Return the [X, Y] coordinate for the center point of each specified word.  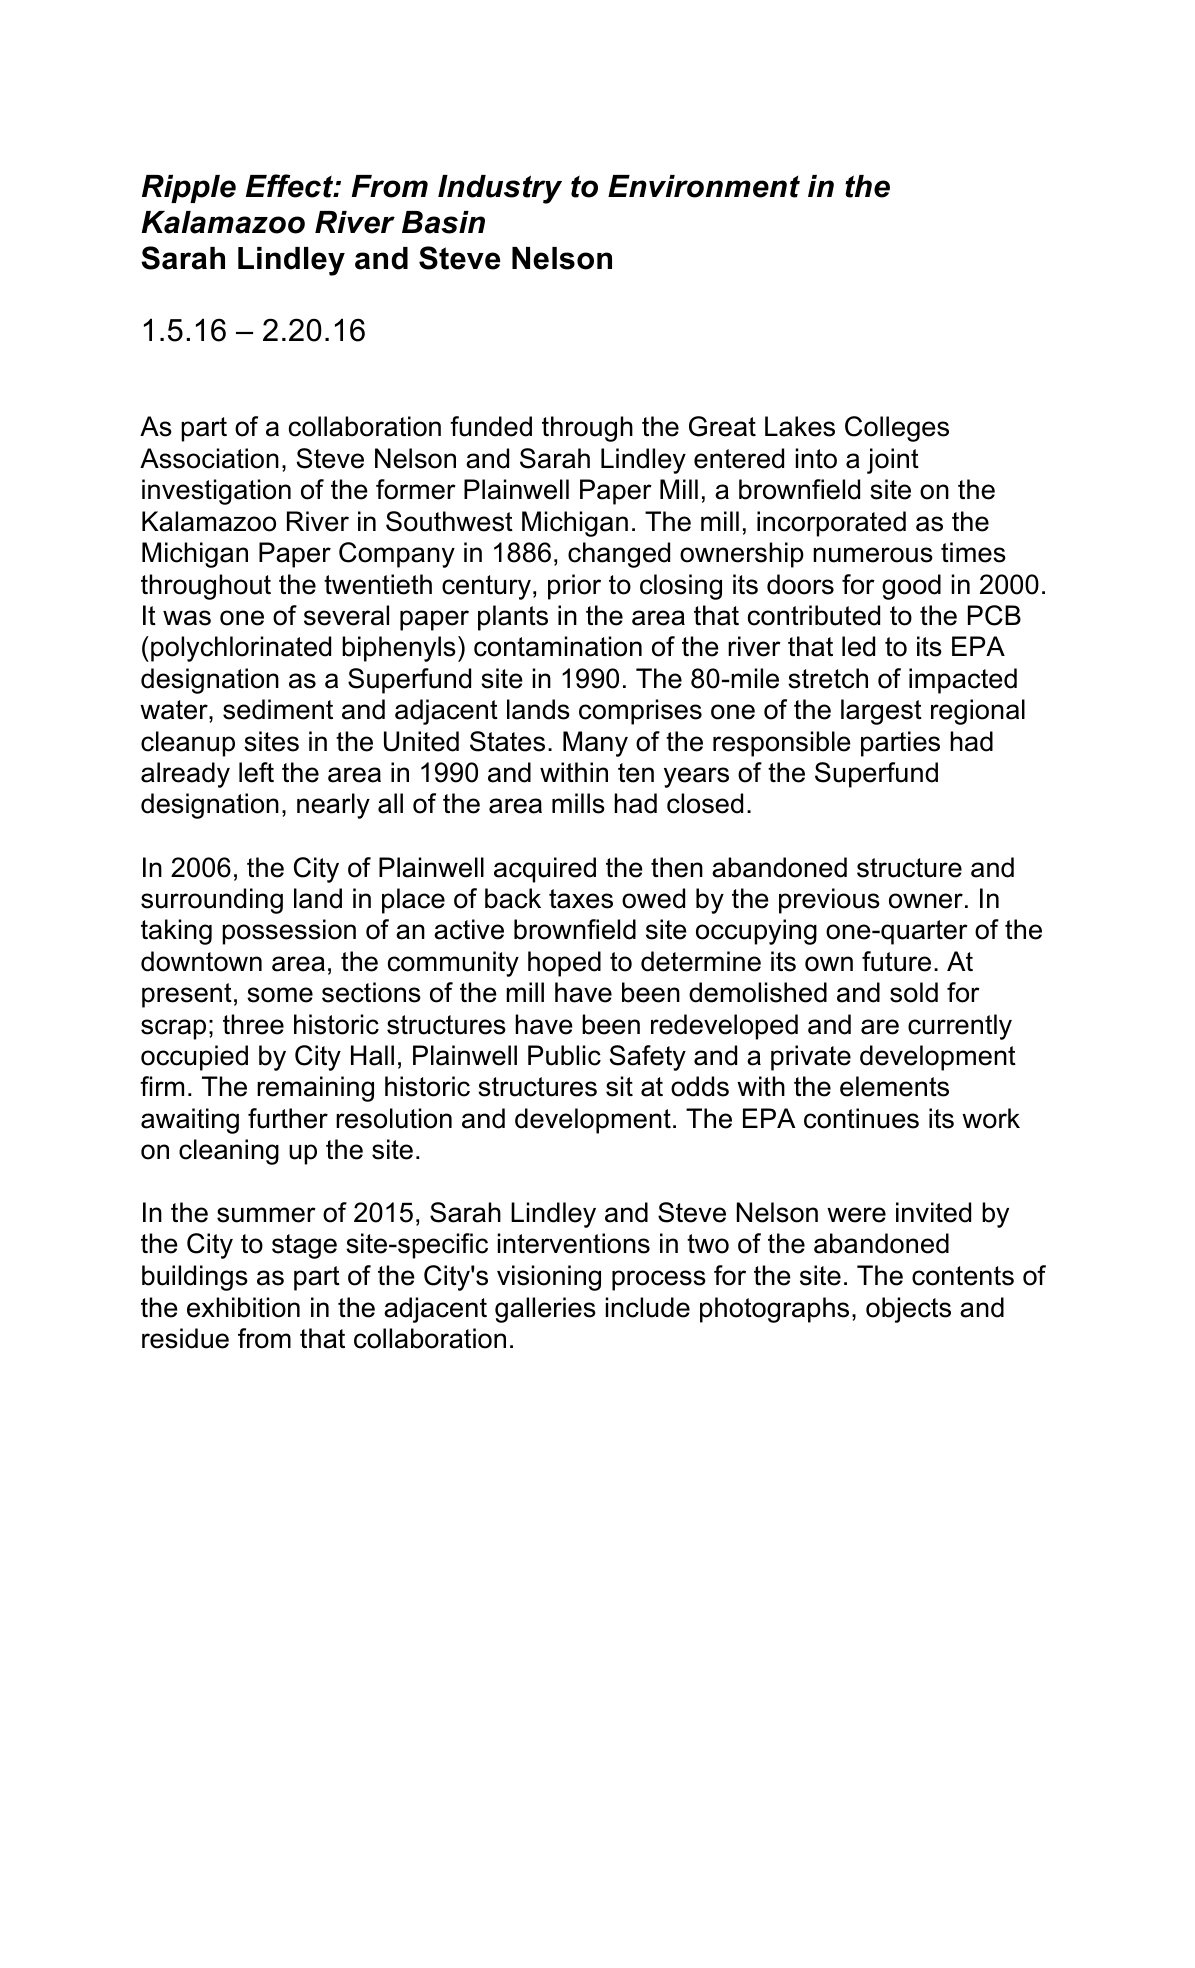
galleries [545, 1310]
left [256, 772]
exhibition [243, 1307]
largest [881, 712]
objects [908, 1310]
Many [595, 744]
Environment [704, 186]
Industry [500, 189]
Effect [291, 186]
